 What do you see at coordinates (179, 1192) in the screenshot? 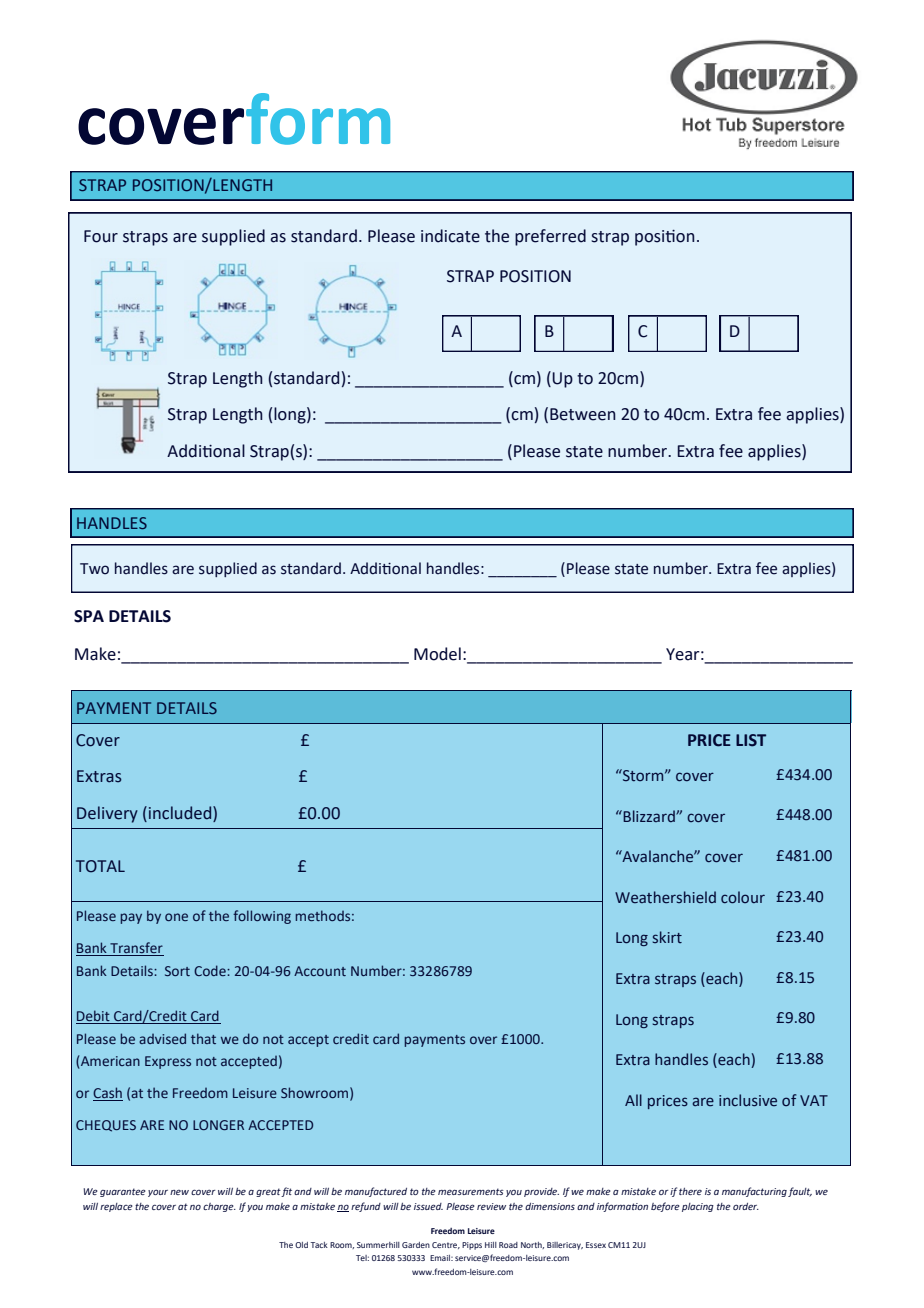
I see `new` at bounding box center [179, 1192].
